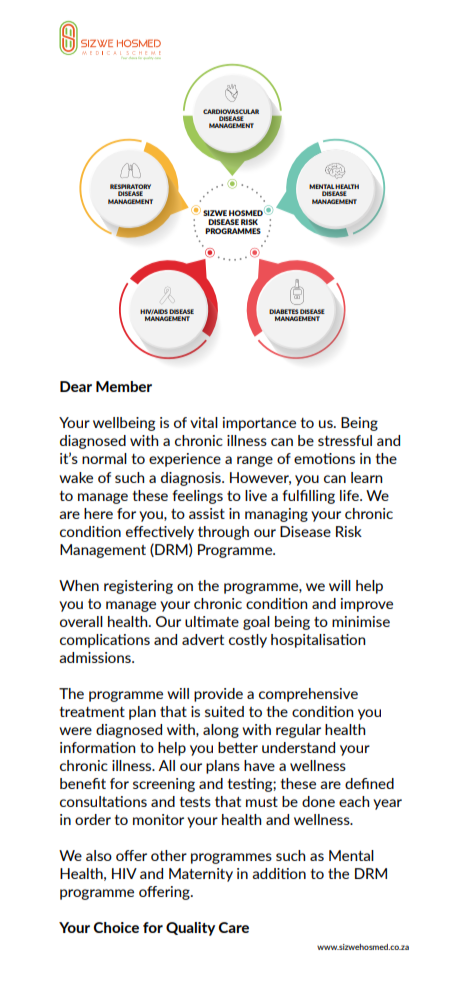 This document has width=469, height=994. I want to click on CARDIOVASCULAR, so click(231, 111).
